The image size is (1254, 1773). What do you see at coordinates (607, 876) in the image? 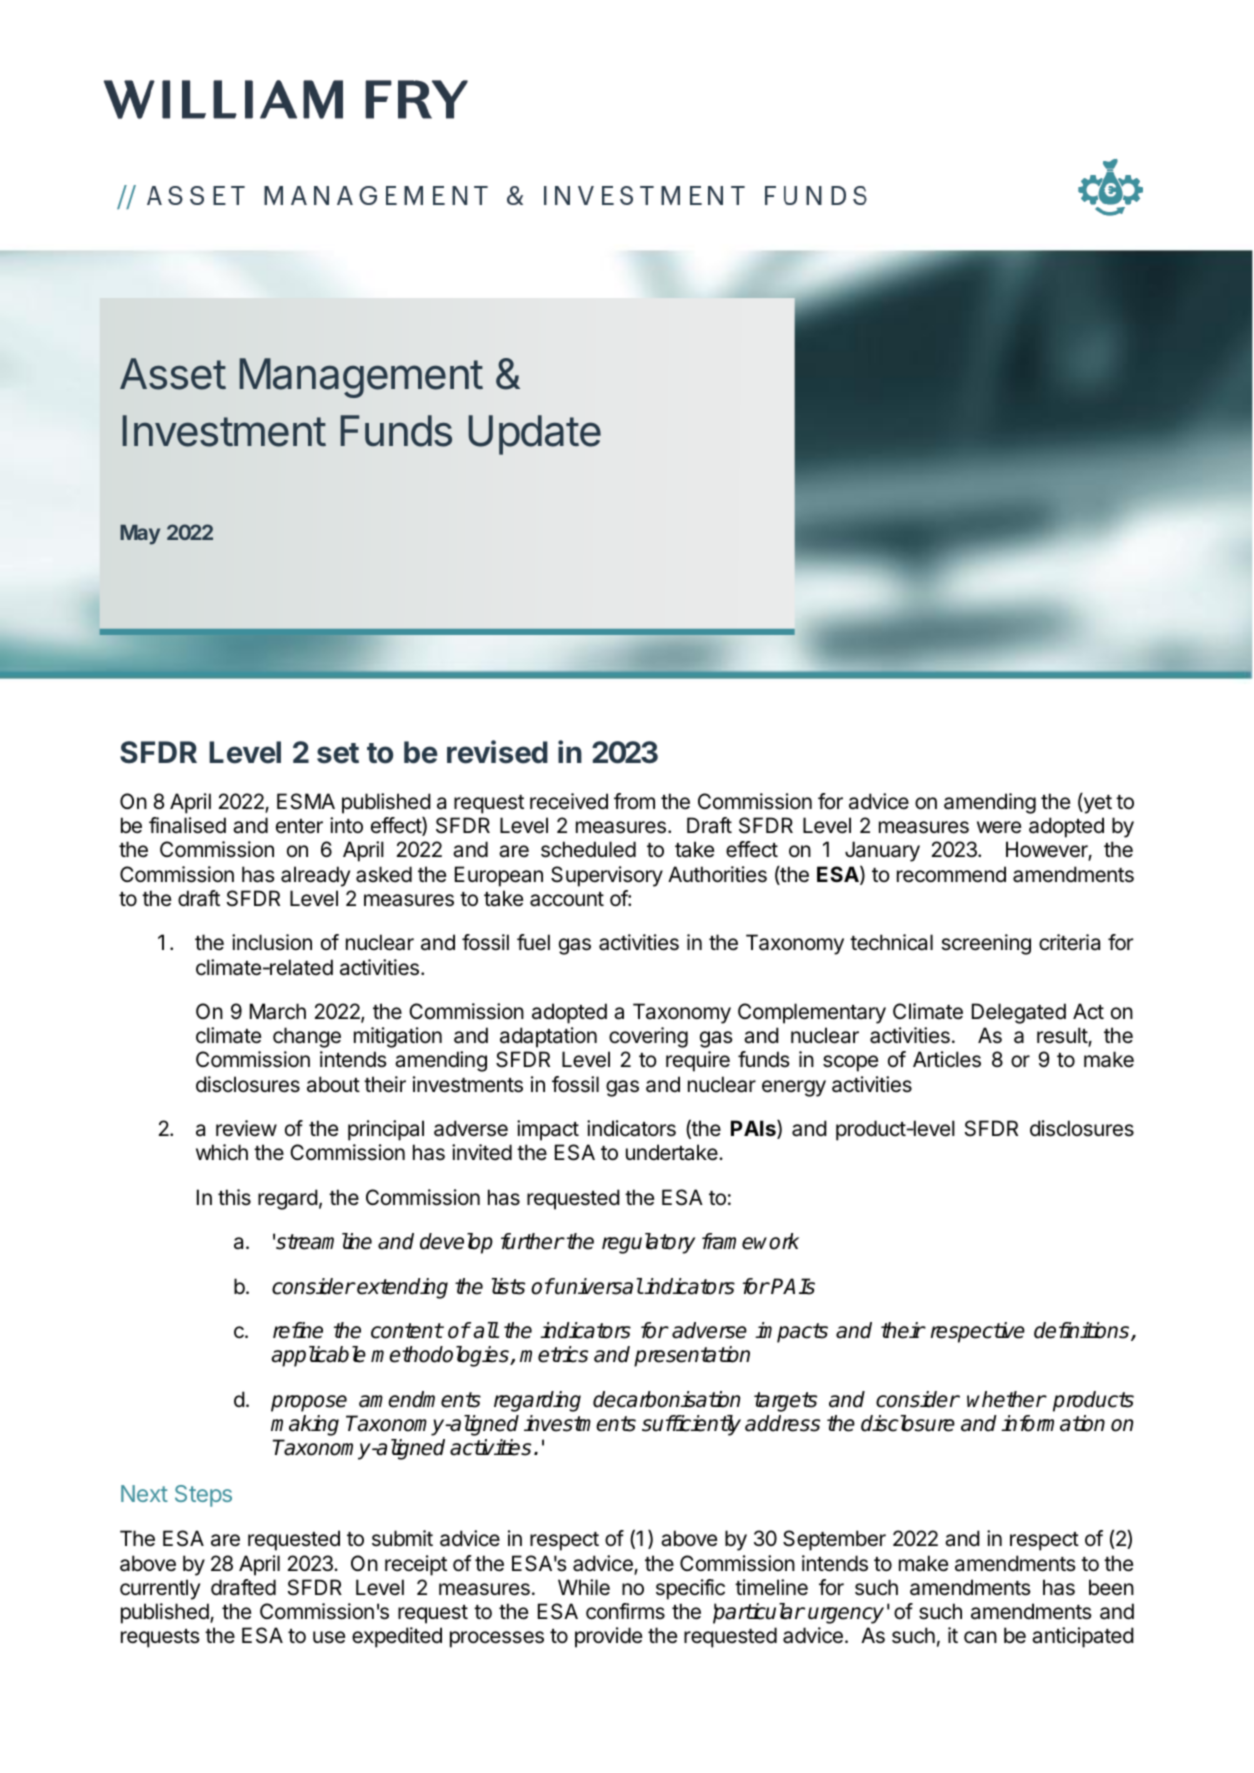
I see `Supervisory` at bounding box center [607, 876].
